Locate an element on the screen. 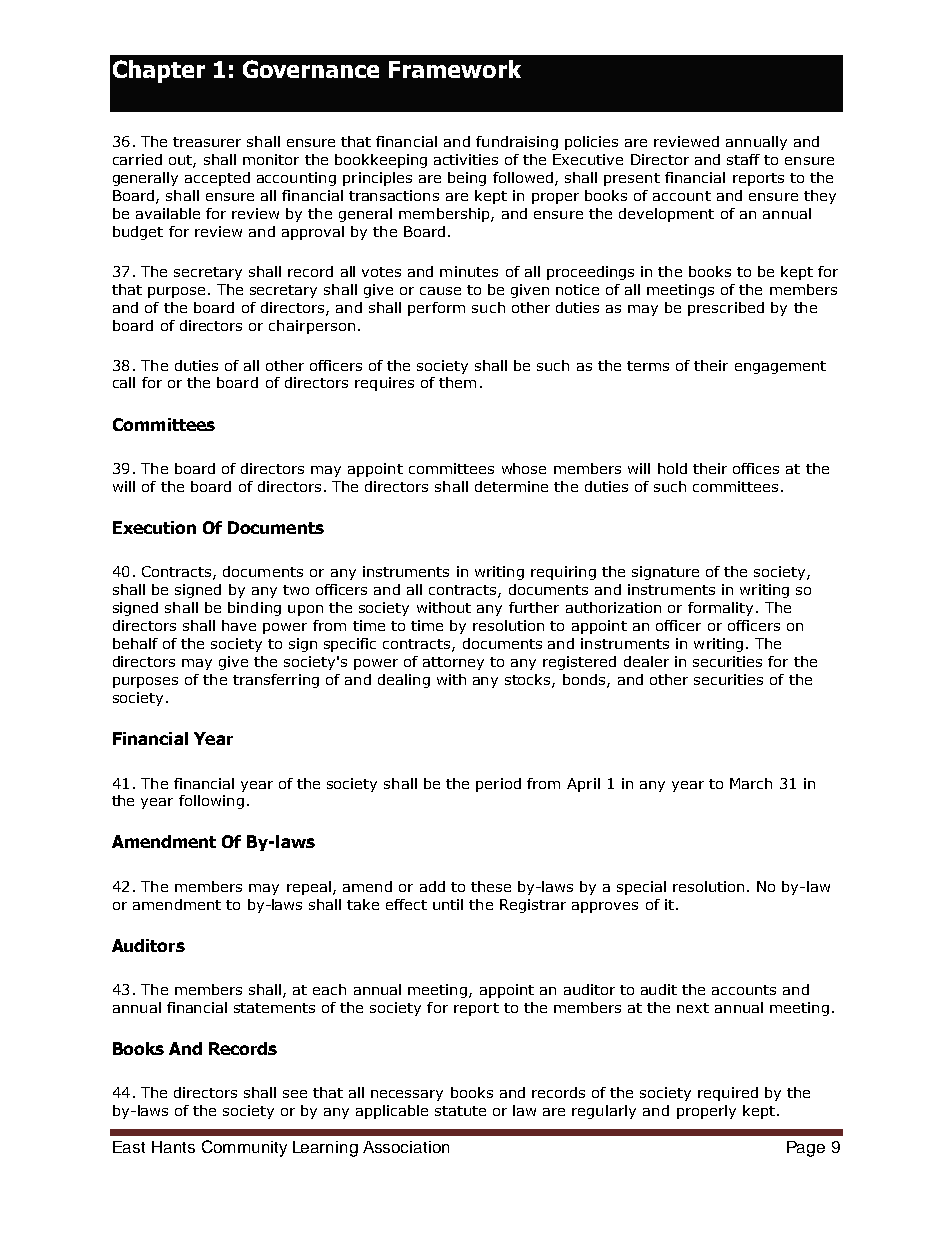  statute is located at coordinates (460, 1111).
